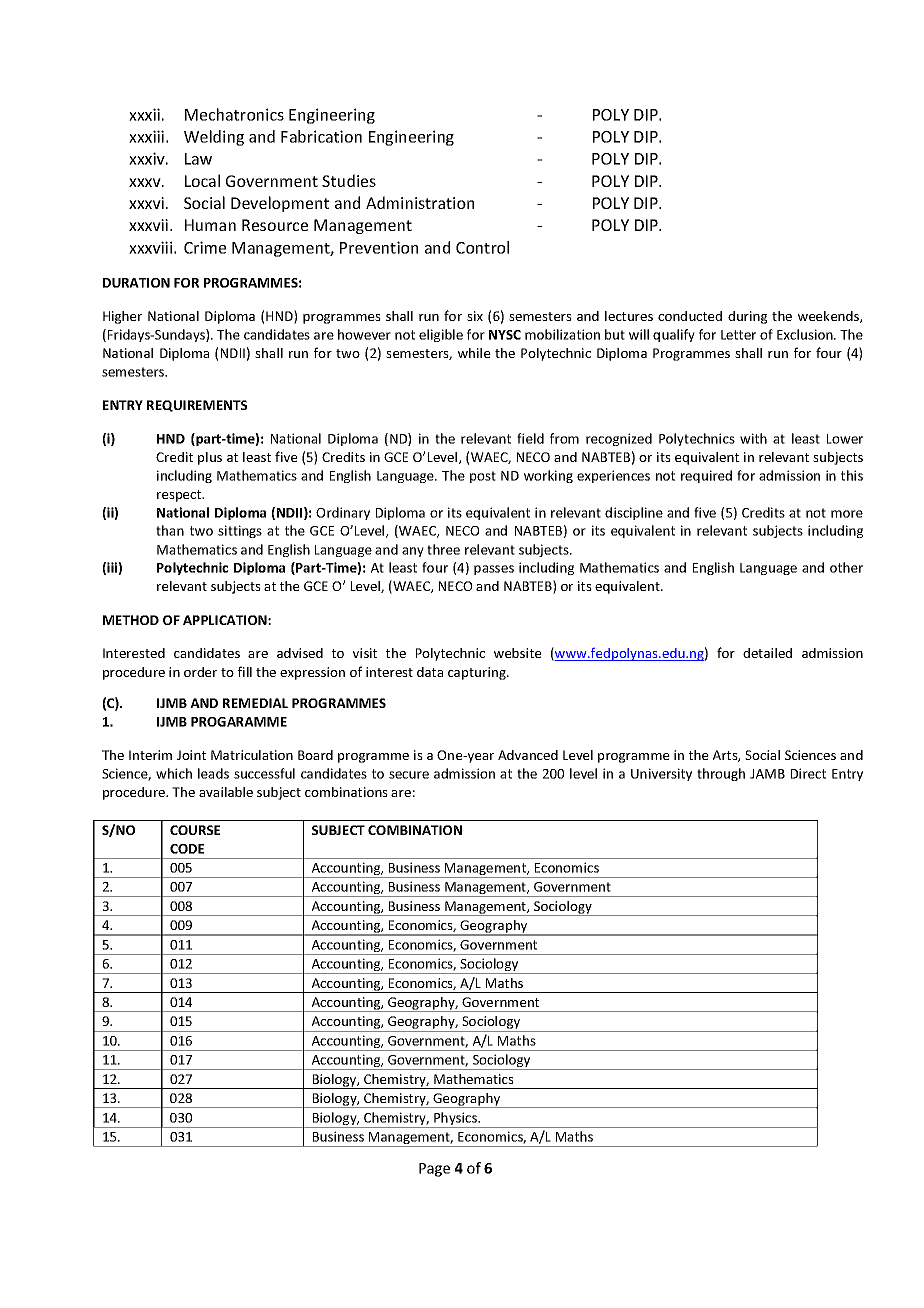 The image size is (924, 1308). I want to click on order, so click(200, 672).
